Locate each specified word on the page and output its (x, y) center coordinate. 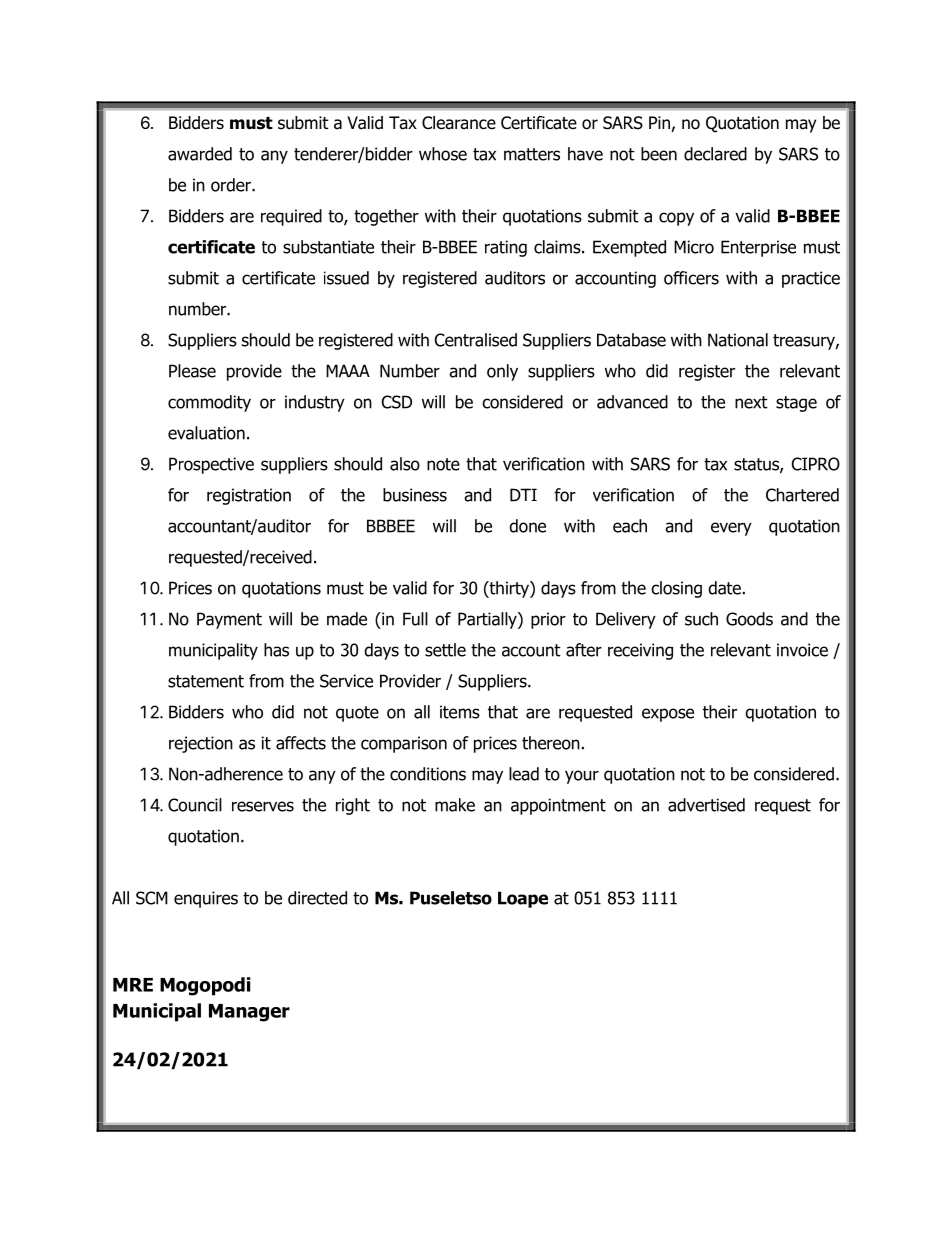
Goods (749, 619)
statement (206, 681)
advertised (706, 805)
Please (192, 371)
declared (715, 154)
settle (445, 650)
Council (195, 805)
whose (443, 154)
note (443, 464)
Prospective (211, 465)
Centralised (476, 340)
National (738, 340)
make (455, 805)
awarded (200, 154)
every (731, 529)
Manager (249, 1013)
